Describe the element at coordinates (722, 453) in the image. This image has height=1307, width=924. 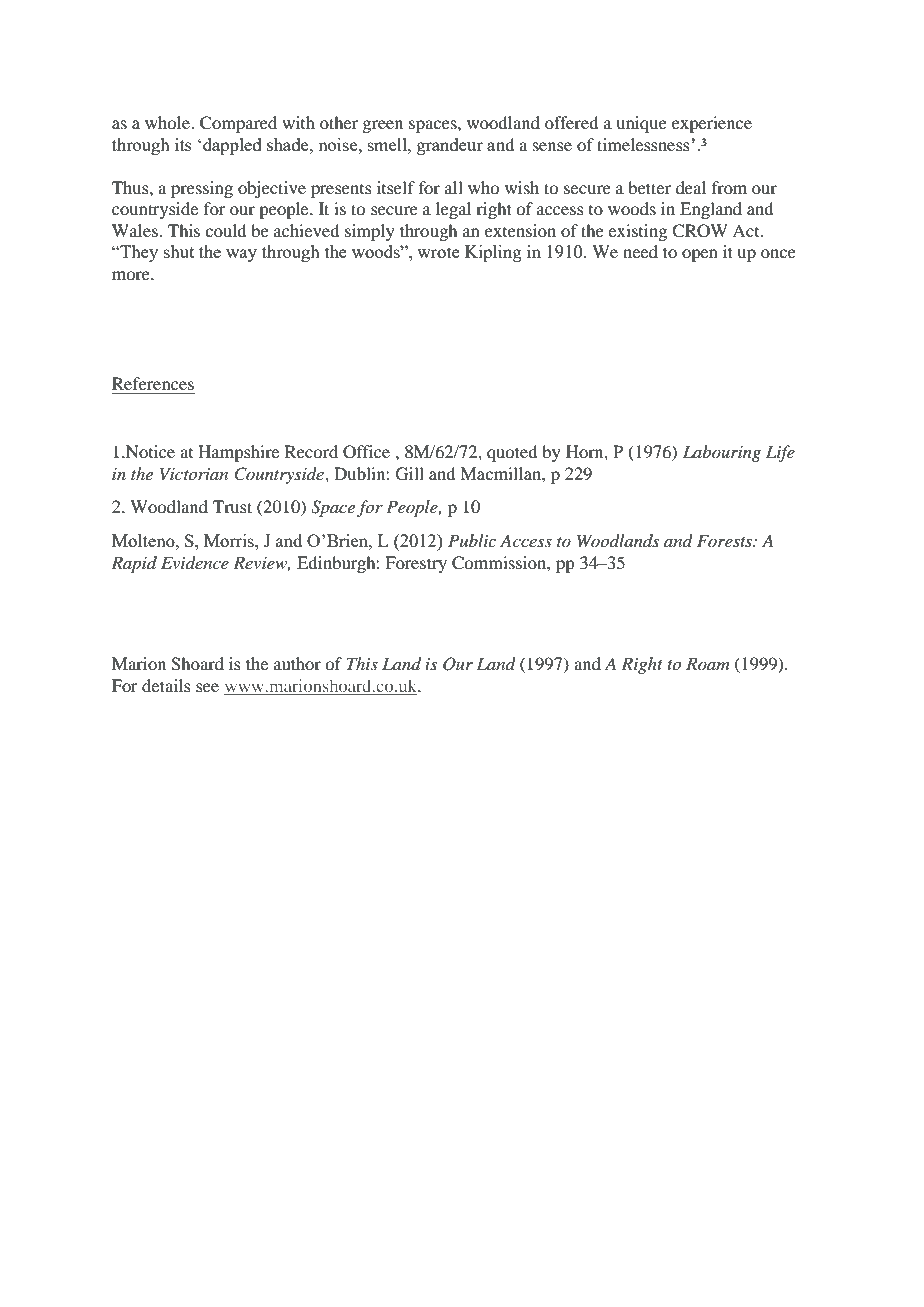
I see `Labouring` at that location.
